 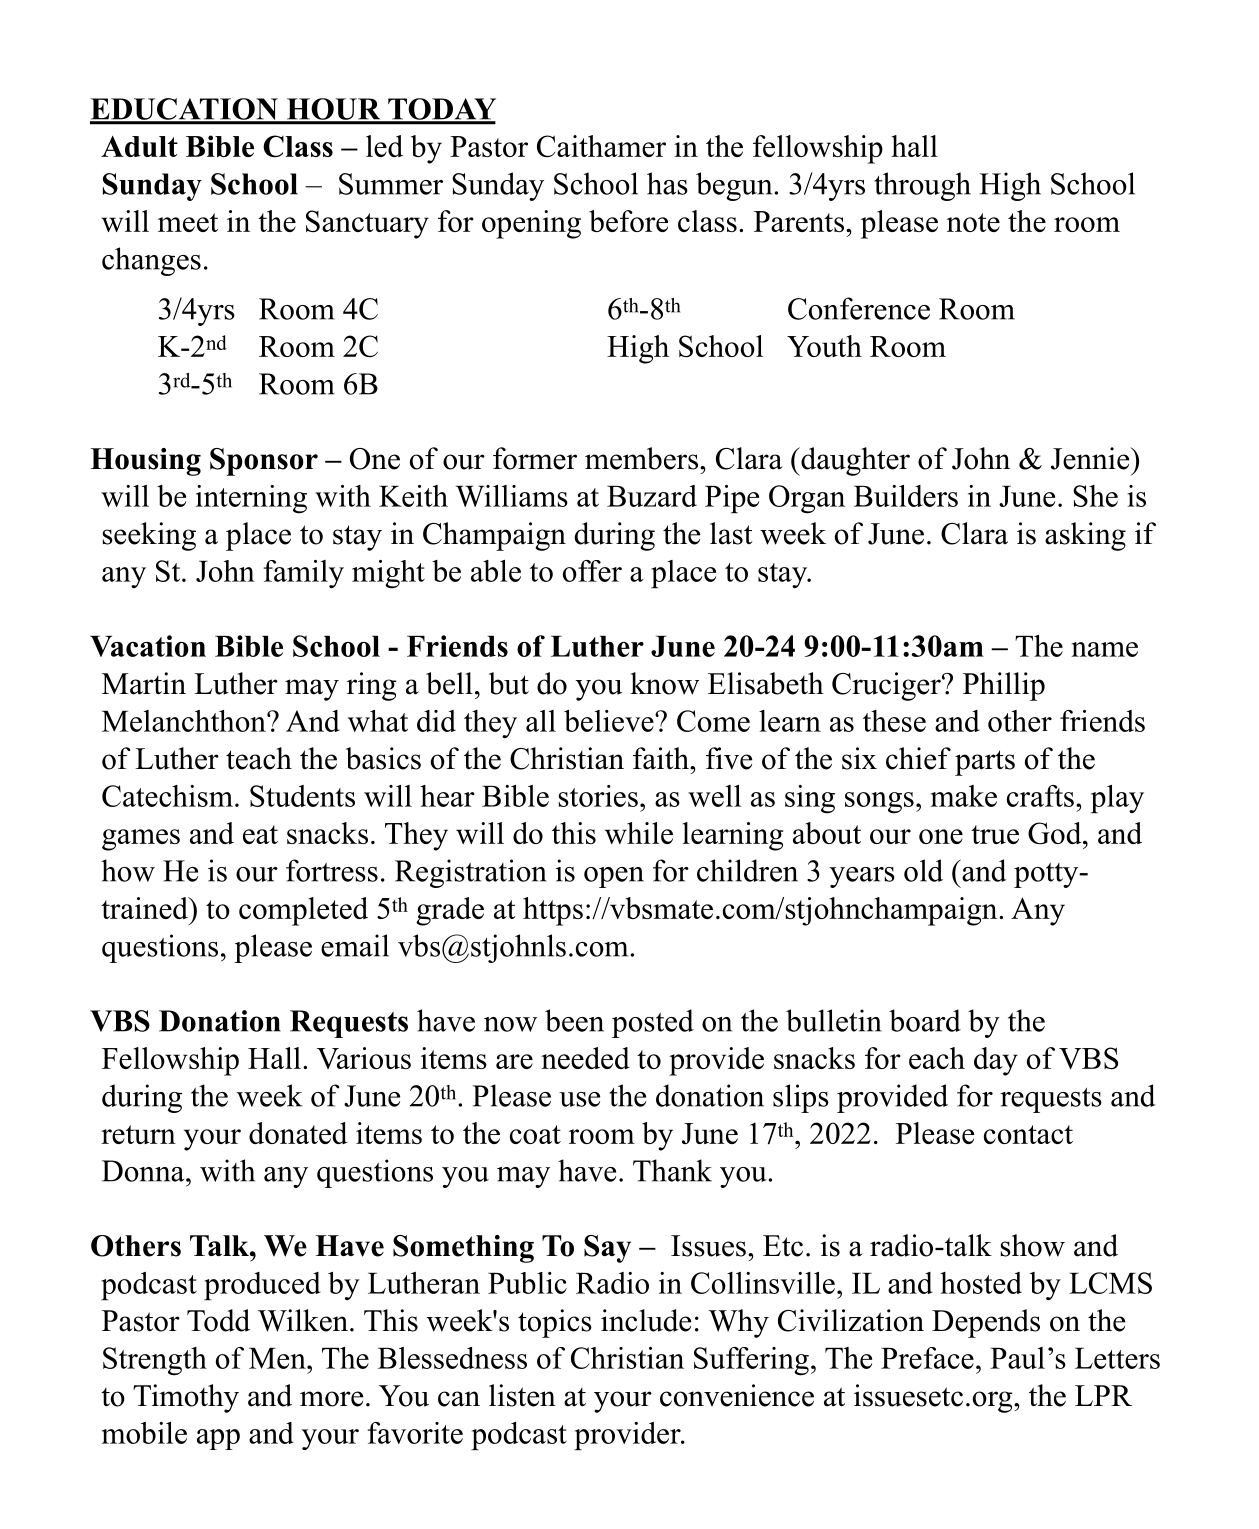 I want to click on Students, so click(x=302, y=796).
